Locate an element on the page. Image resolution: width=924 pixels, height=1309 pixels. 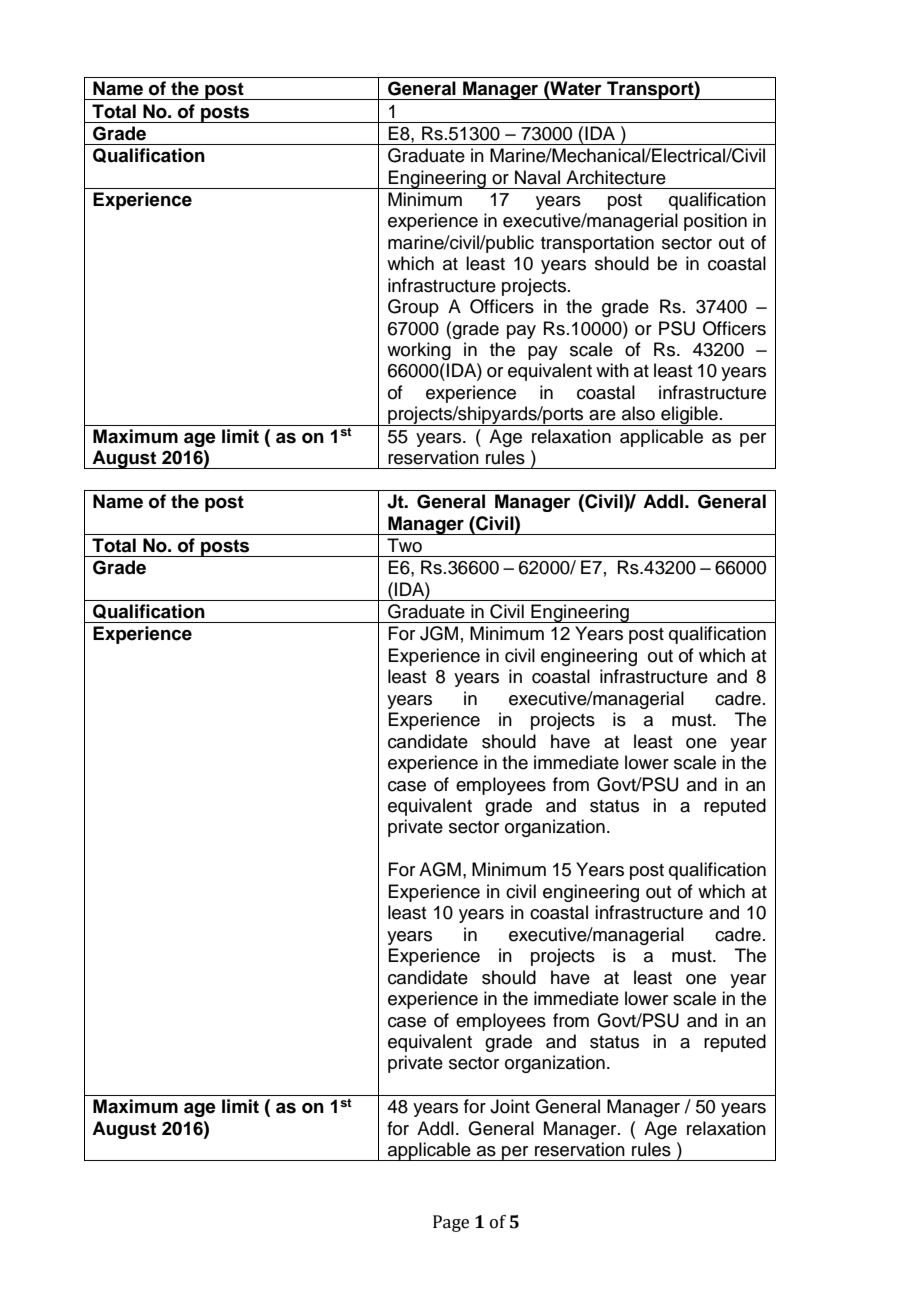
Naval is located at coordinates (537, 177).
